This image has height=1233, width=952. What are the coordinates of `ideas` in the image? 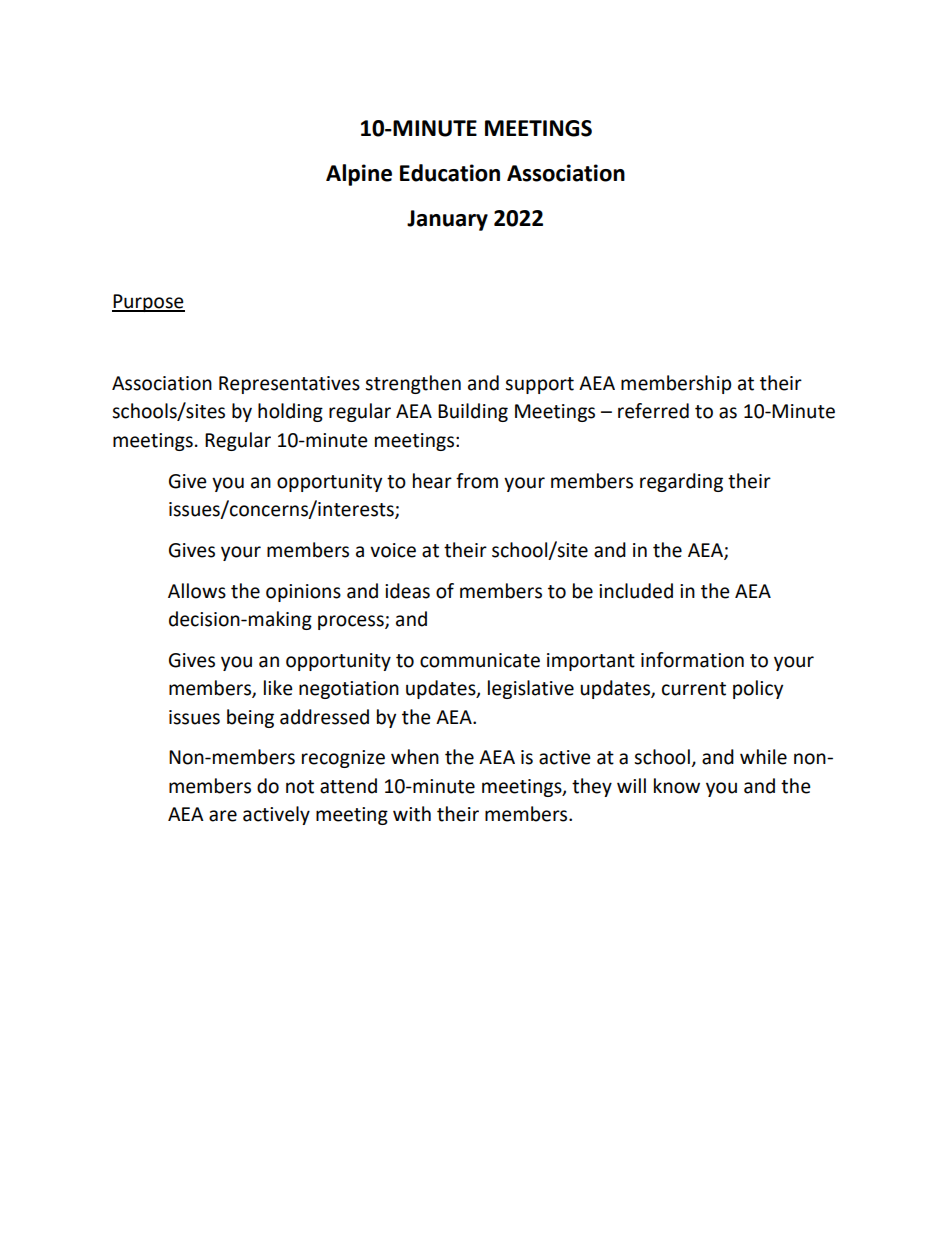 It's located at (407, 591).
